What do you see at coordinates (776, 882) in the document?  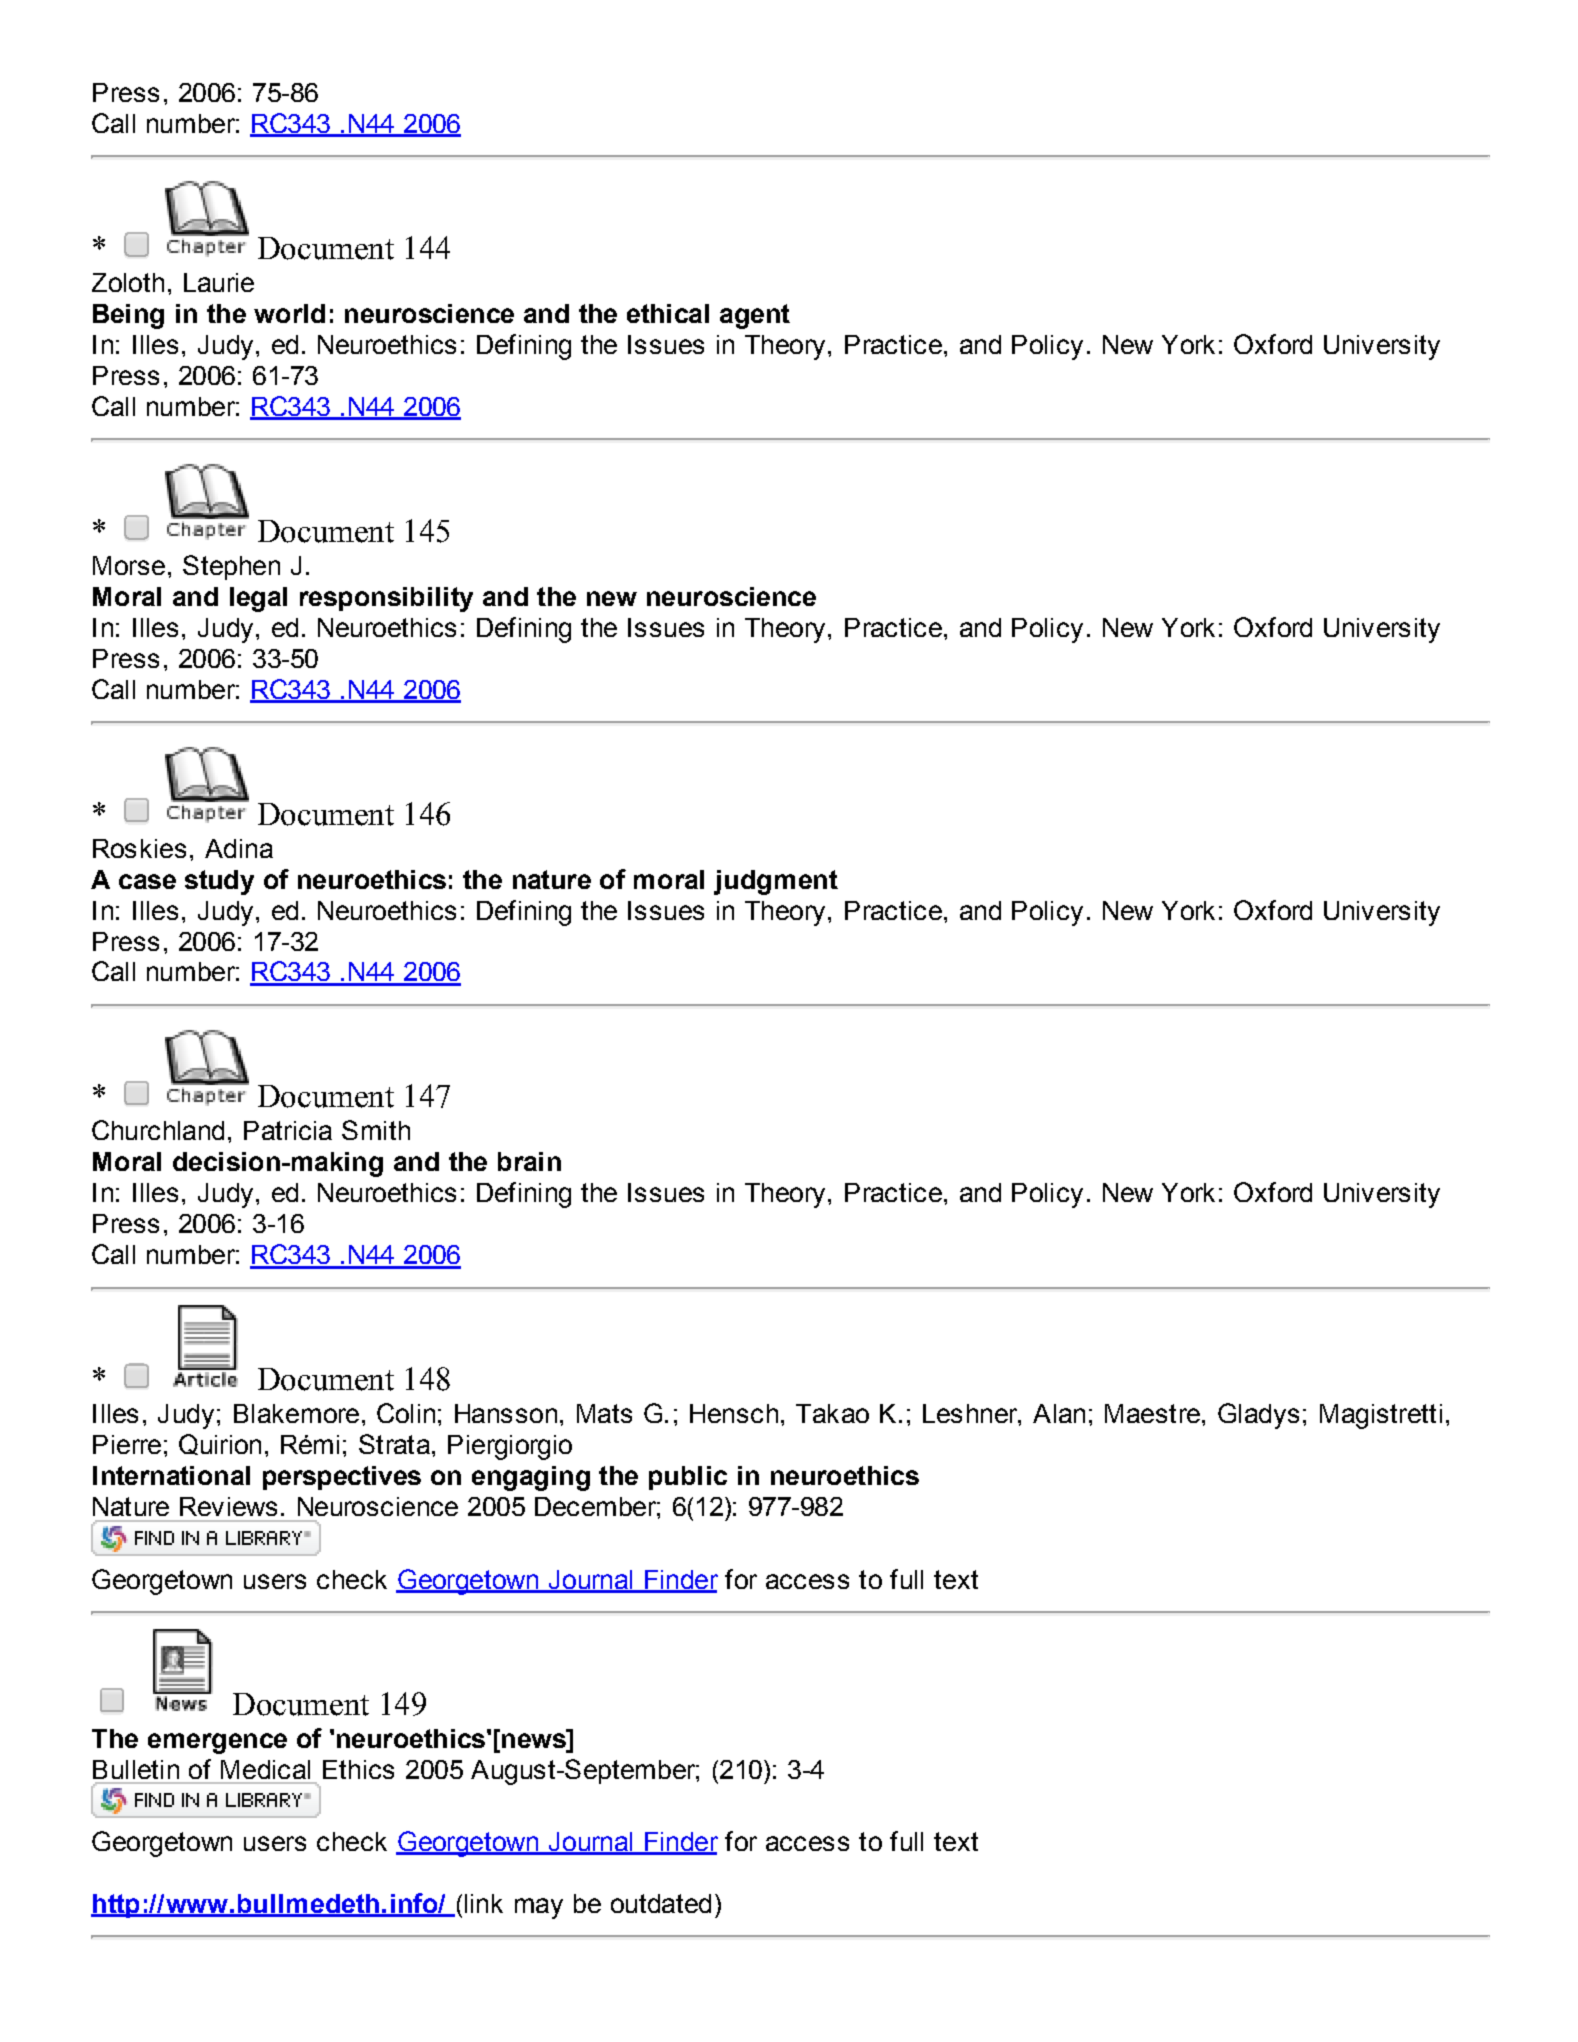 I see `judgment` at bounding box center [776, 882].
